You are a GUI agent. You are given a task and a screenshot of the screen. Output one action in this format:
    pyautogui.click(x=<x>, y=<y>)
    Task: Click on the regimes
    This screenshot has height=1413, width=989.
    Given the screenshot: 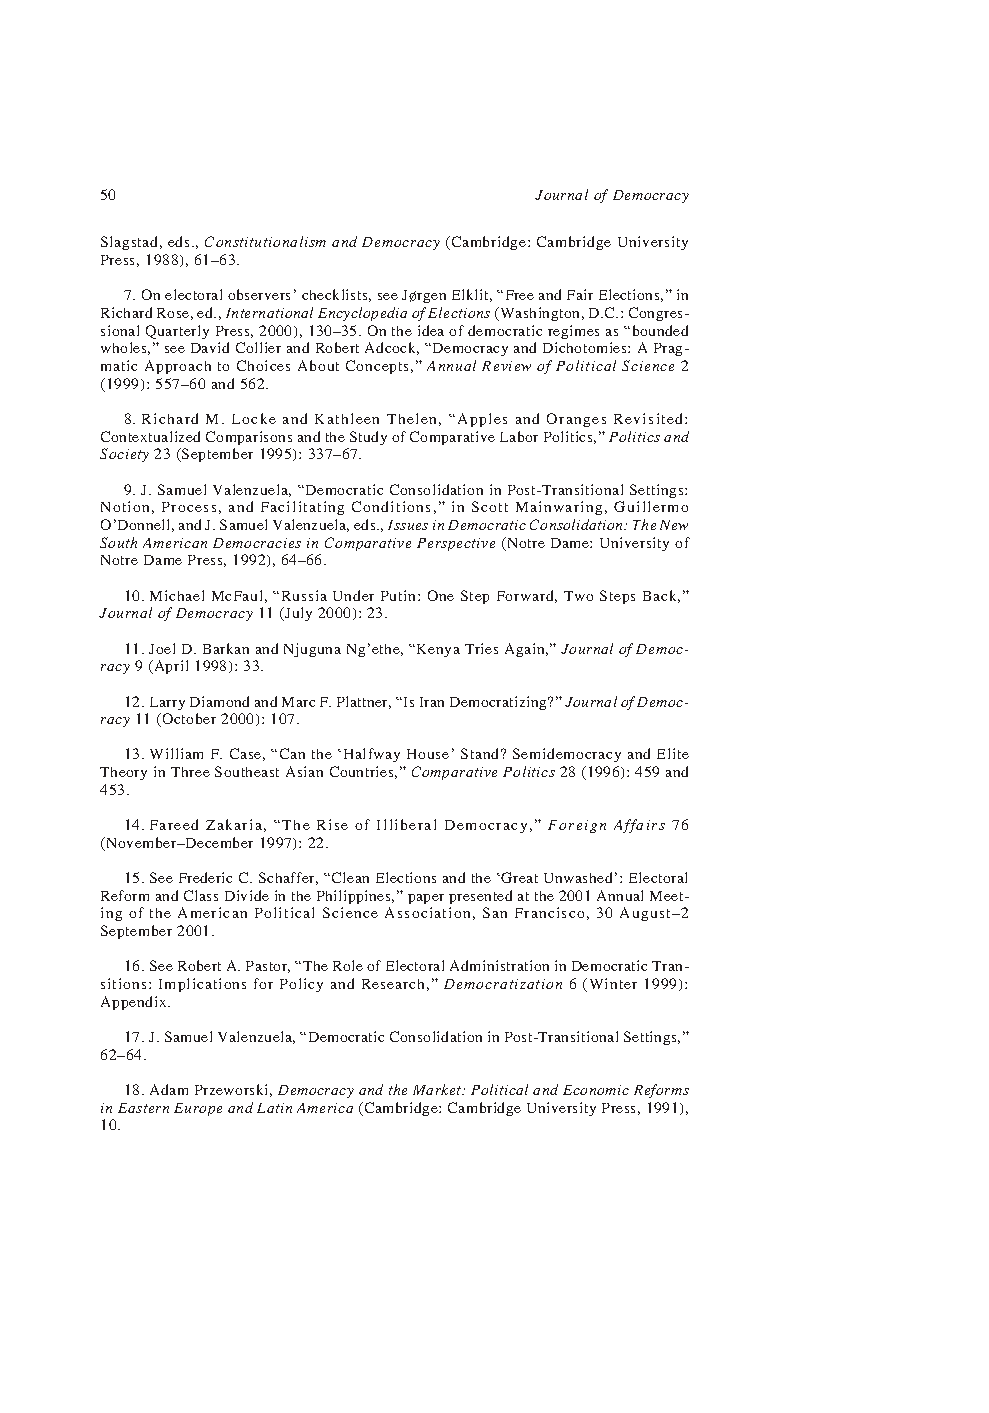 What is the action you would take?
    pyautogui.click(x=573, y=332)
